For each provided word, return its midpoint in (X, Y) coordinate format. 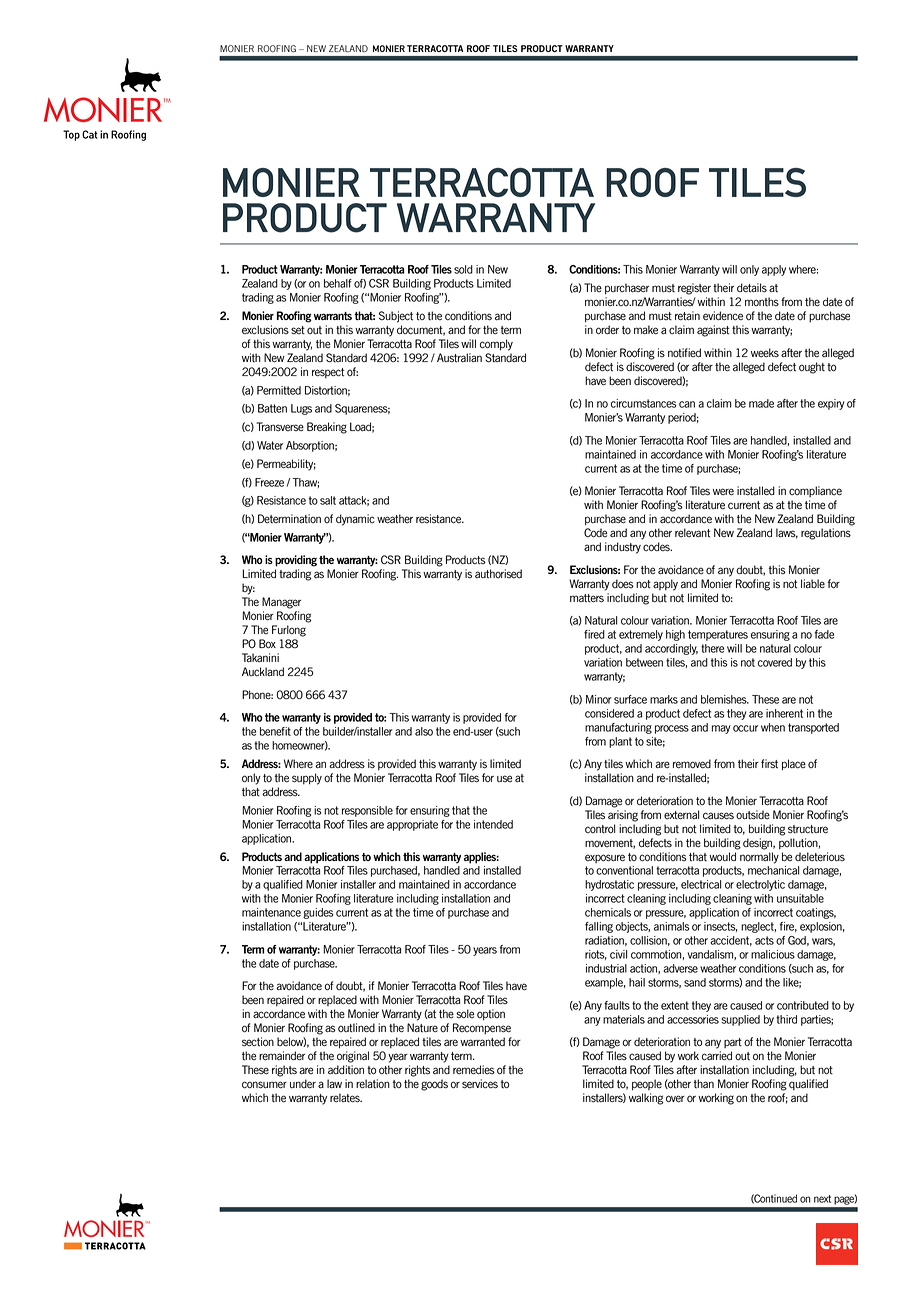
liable (813, 584)
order (607, 330)
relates (346, 1098)
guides (318, 913)
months (762, 301)
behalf (338, 283)
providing (296, 561)
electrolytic (760, 885)
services (480, 1084)
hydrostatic (609, 885)
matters (587, 598)
